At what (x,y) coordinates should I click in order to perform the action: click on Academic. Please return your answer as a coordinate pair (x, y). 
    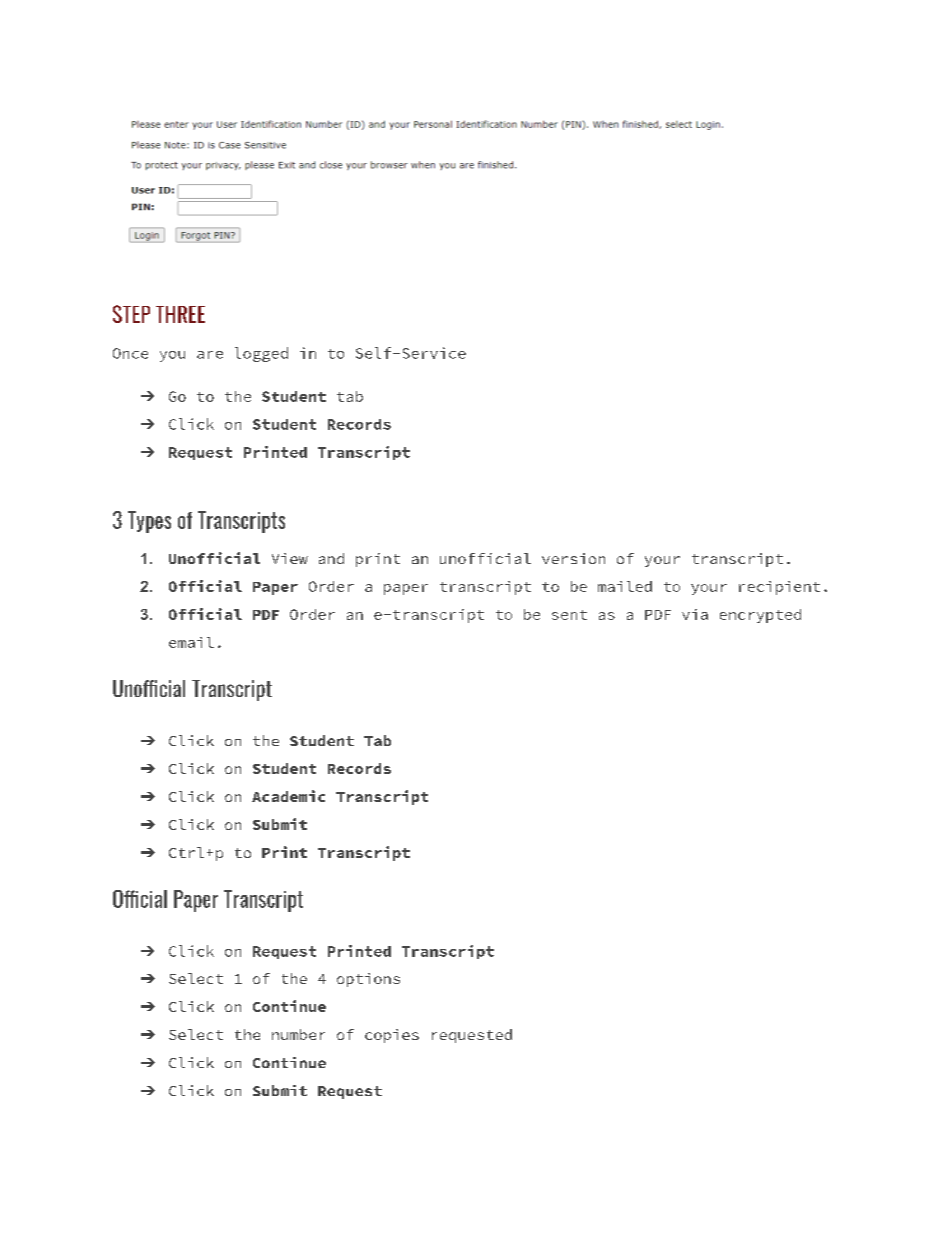
    Looking at the image, I should click on (288, 796).
